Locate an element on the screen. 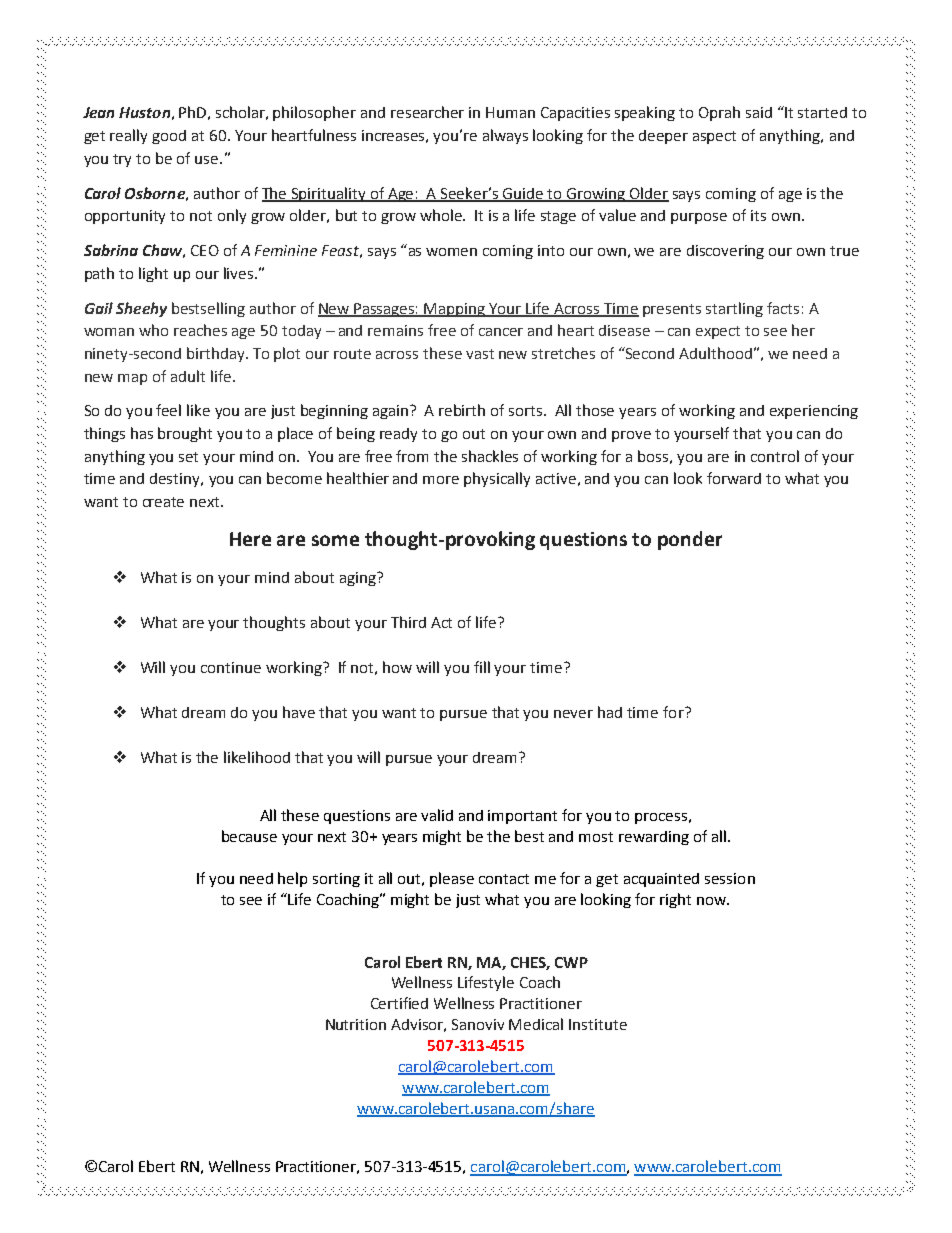 The height and width of the screenshot is (1233, 952). always is located at coordinates (505, 136).
